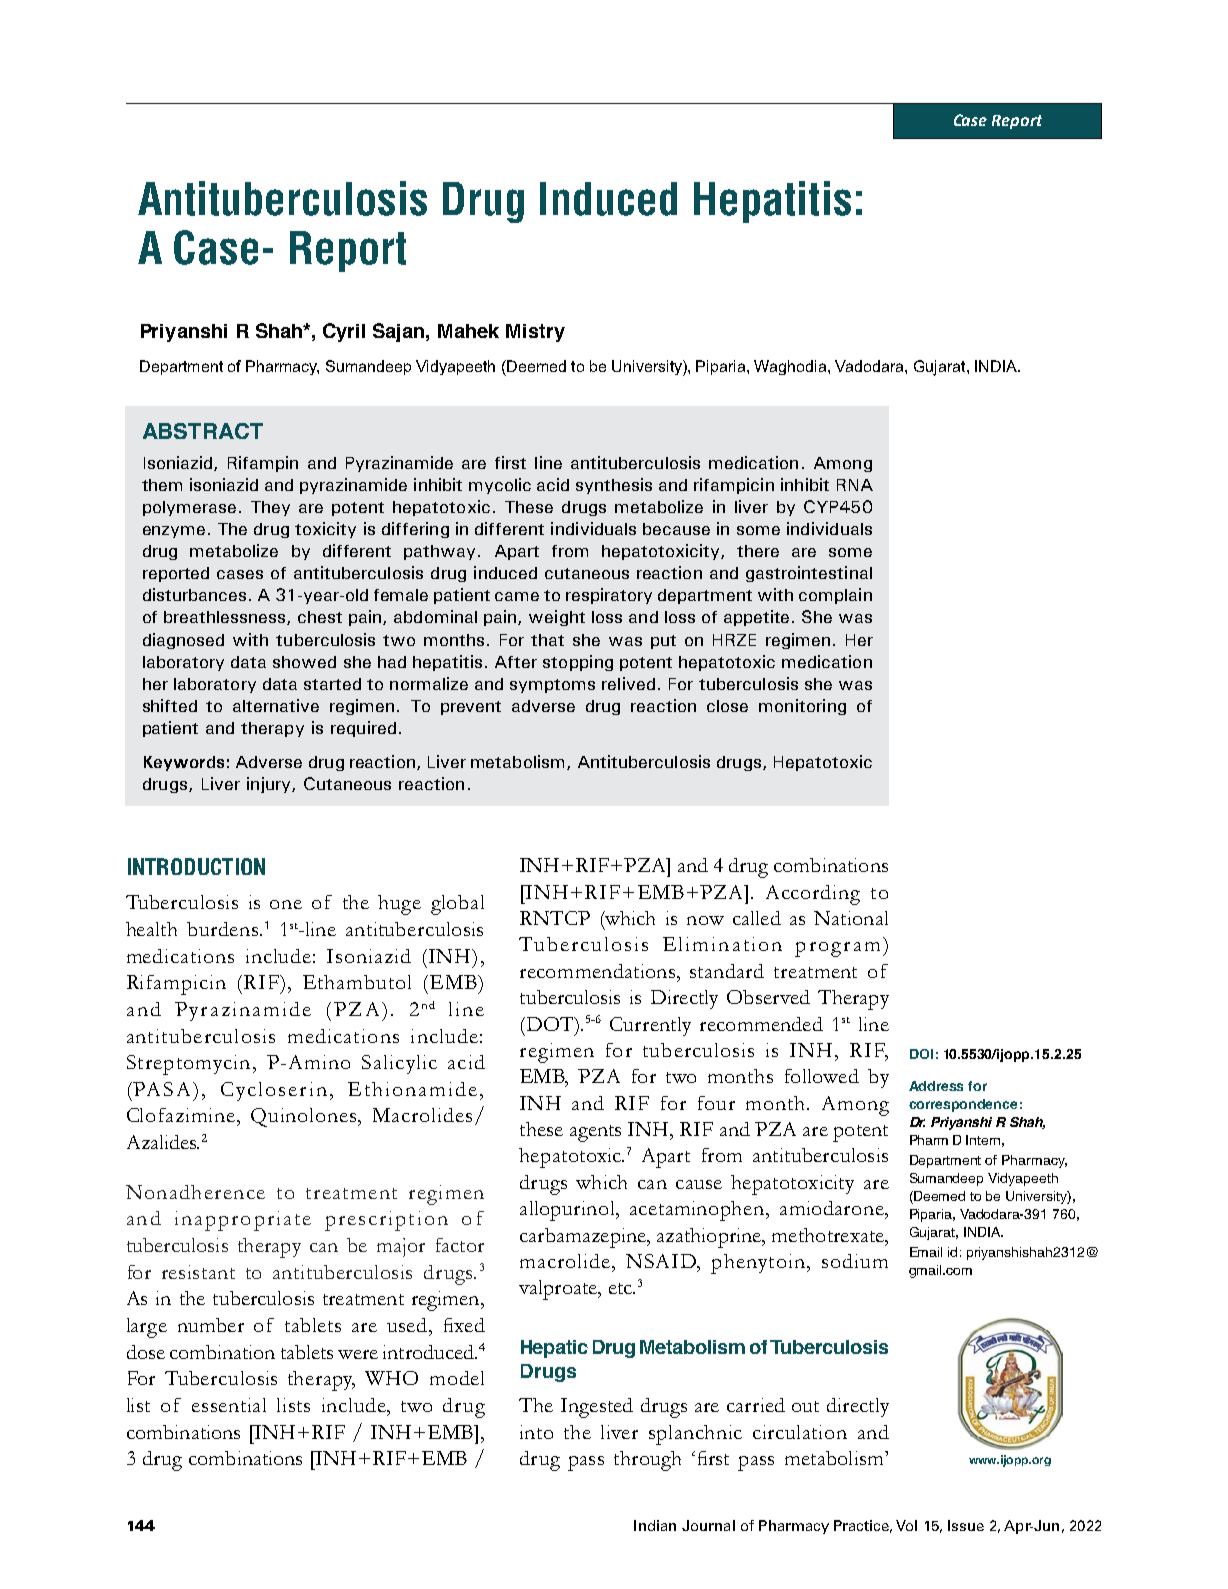  I want to click on sodium, so click(855, 1261).
